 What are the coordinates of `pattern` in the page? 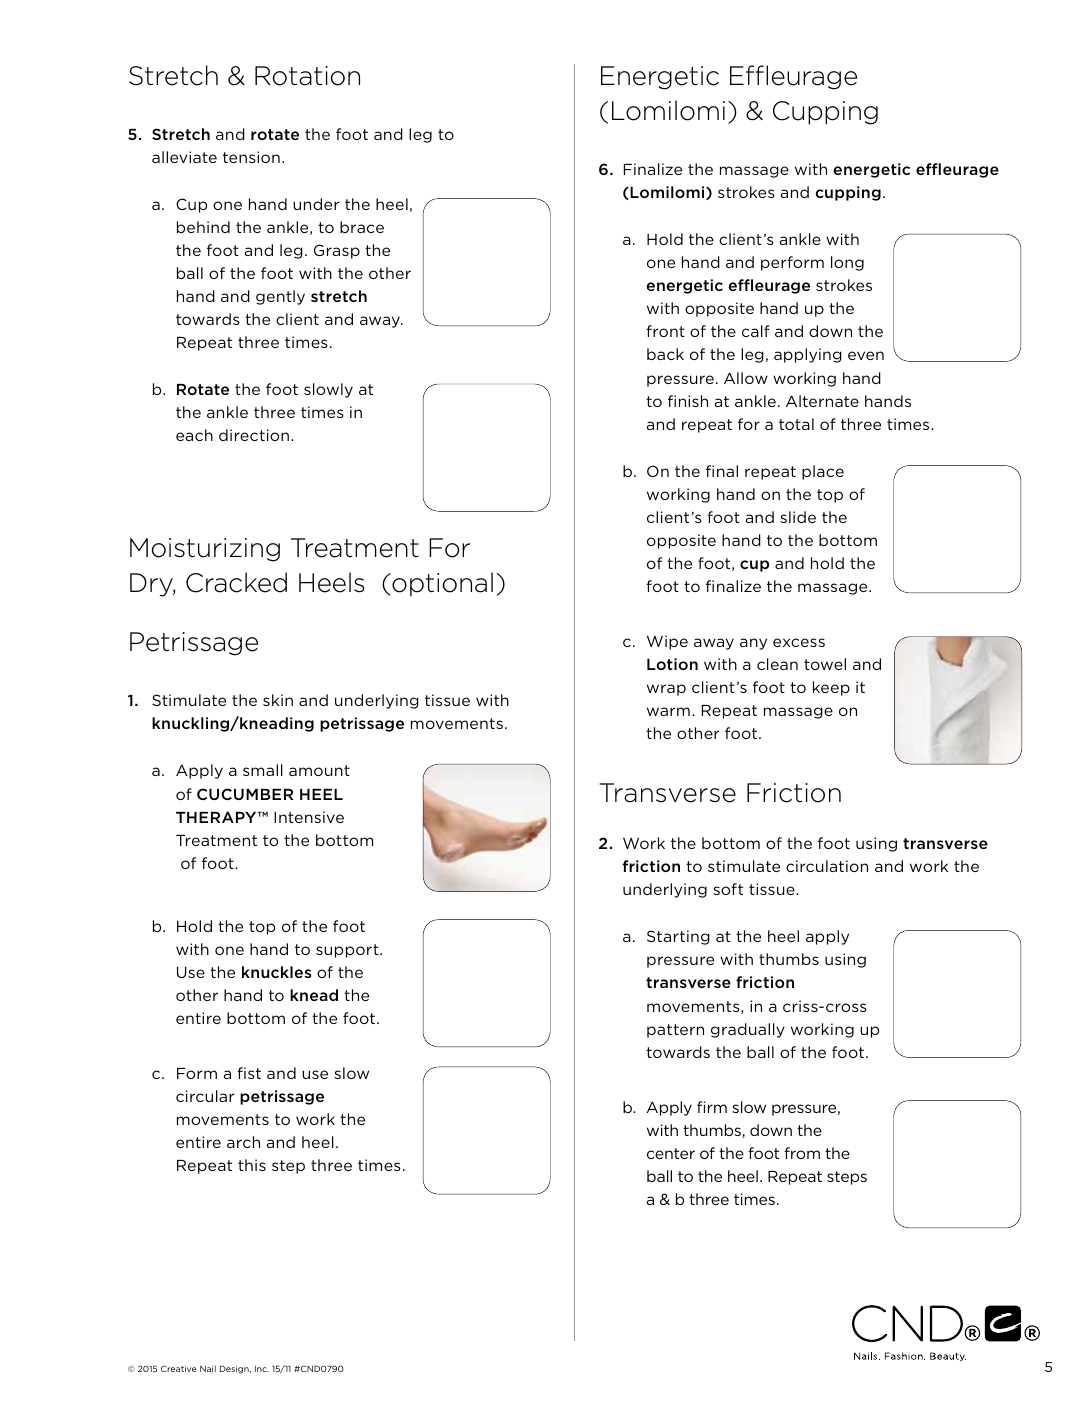 It's located at (675, 1031).
